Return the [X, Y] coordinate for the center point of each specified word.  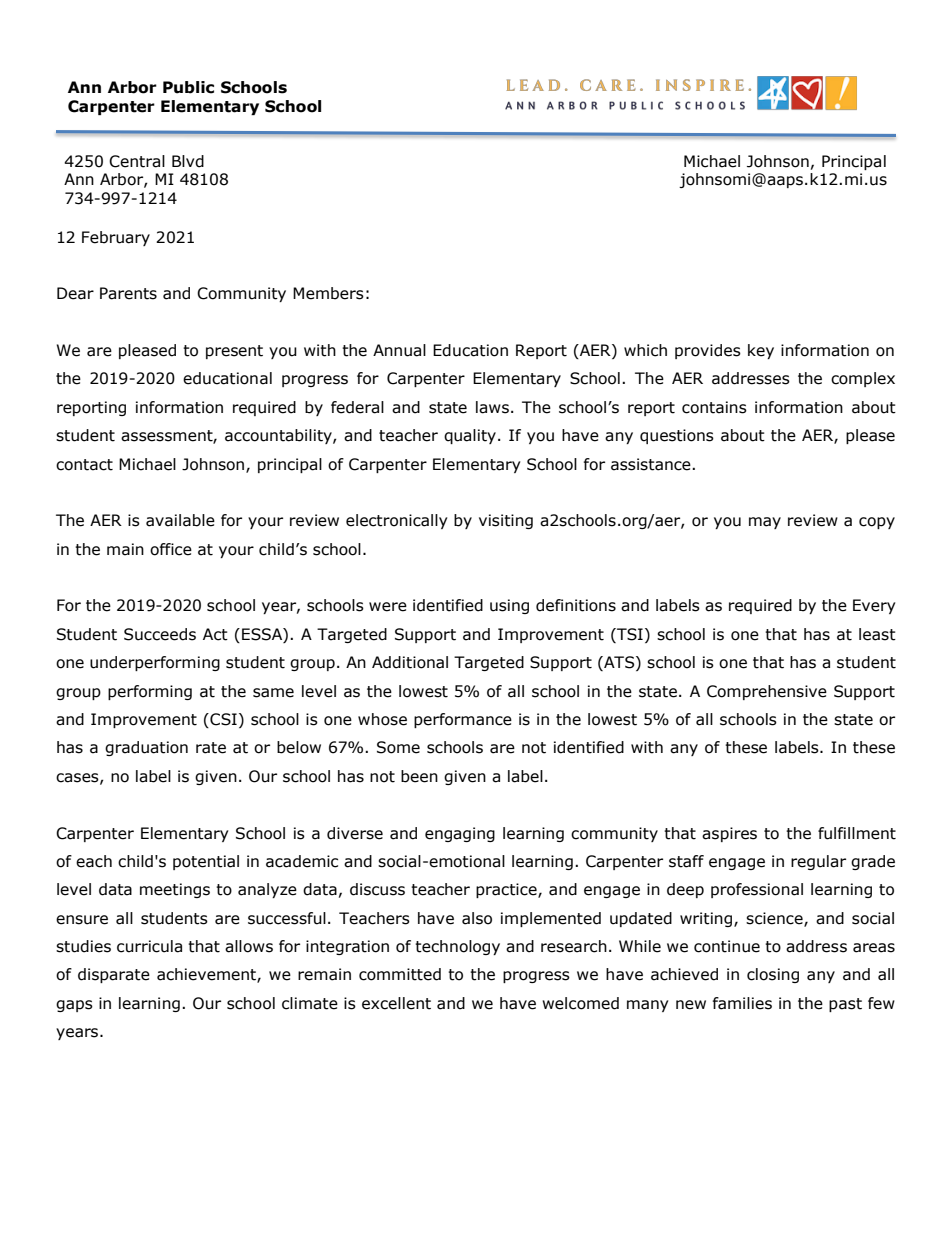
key [761, 351]
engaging [460, 834]
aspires [729, 834]
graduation [146, 748]
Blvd [188, 161]
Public [188, 87]
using [509, 606]
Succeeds [160, 634]
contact [84, 465]
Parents [128, 293]
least [877, 634]
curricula [149, 946]
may [765, 523]
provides [708, 351]
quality [470, 436]
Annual [399, 350]
